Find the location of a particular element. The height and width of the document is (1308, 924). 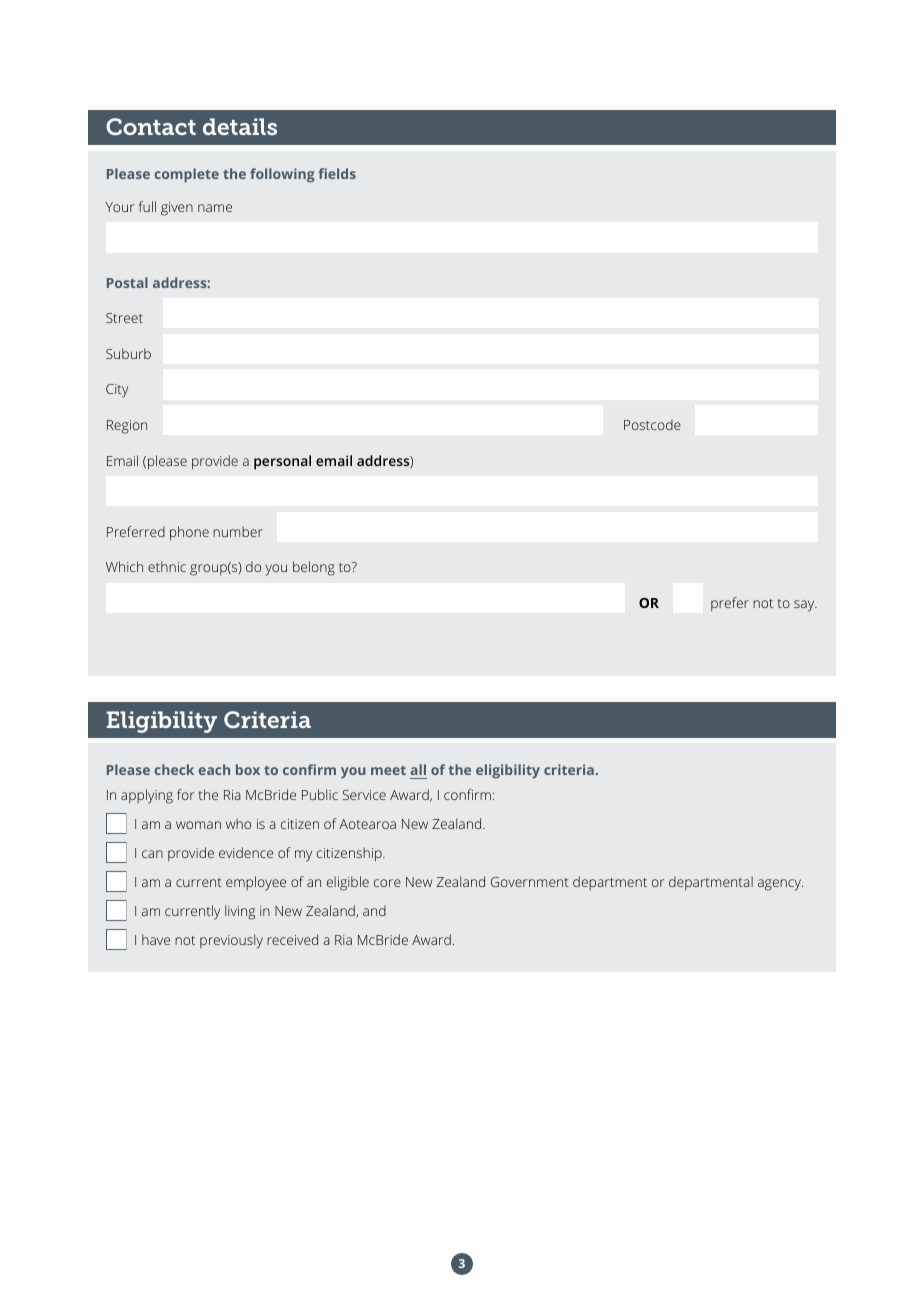

Region is located at coordinates (127, 427).
